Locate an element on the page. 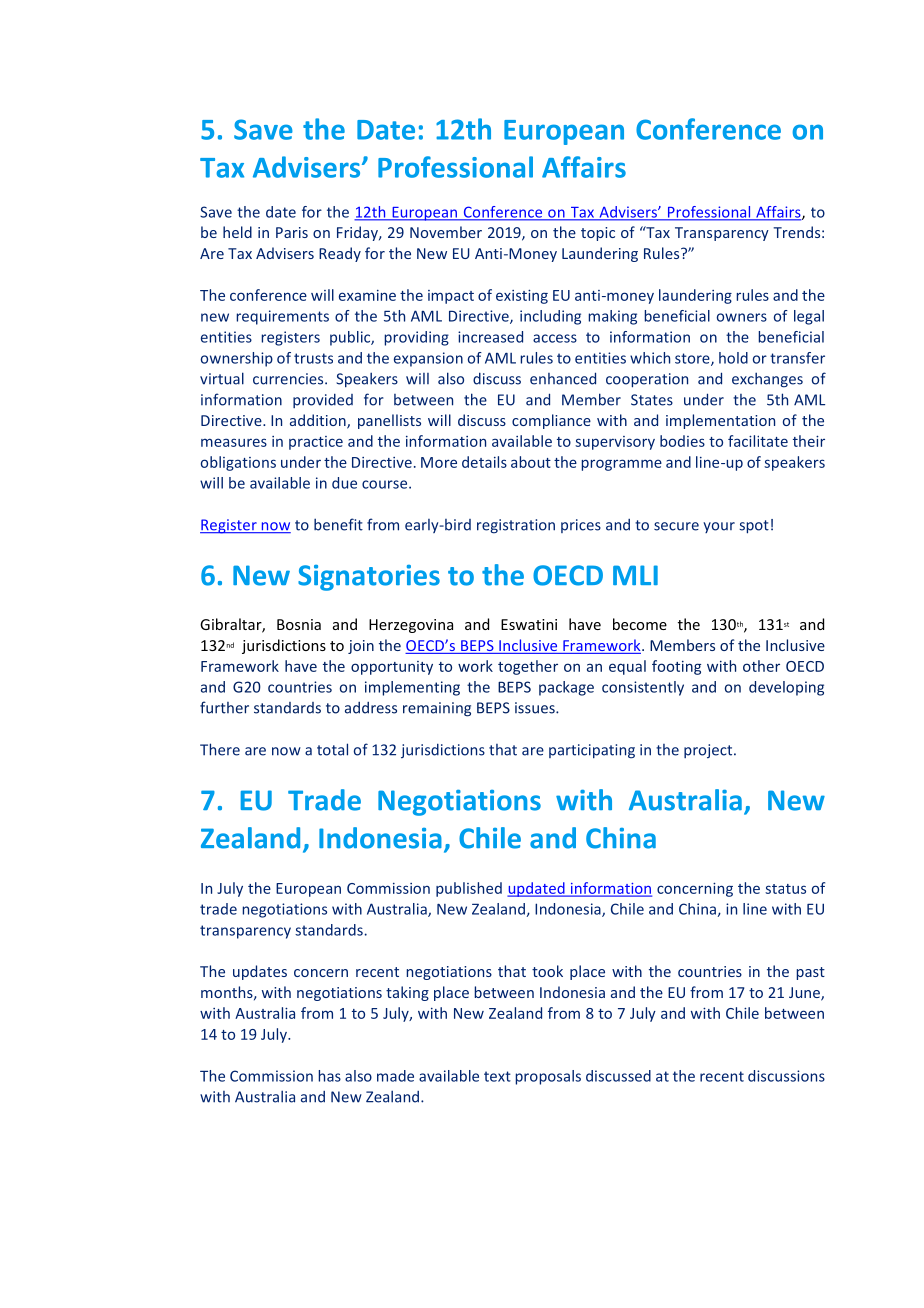 This document has height=1308, width=924. participating is located at coordinates (592, 751).
